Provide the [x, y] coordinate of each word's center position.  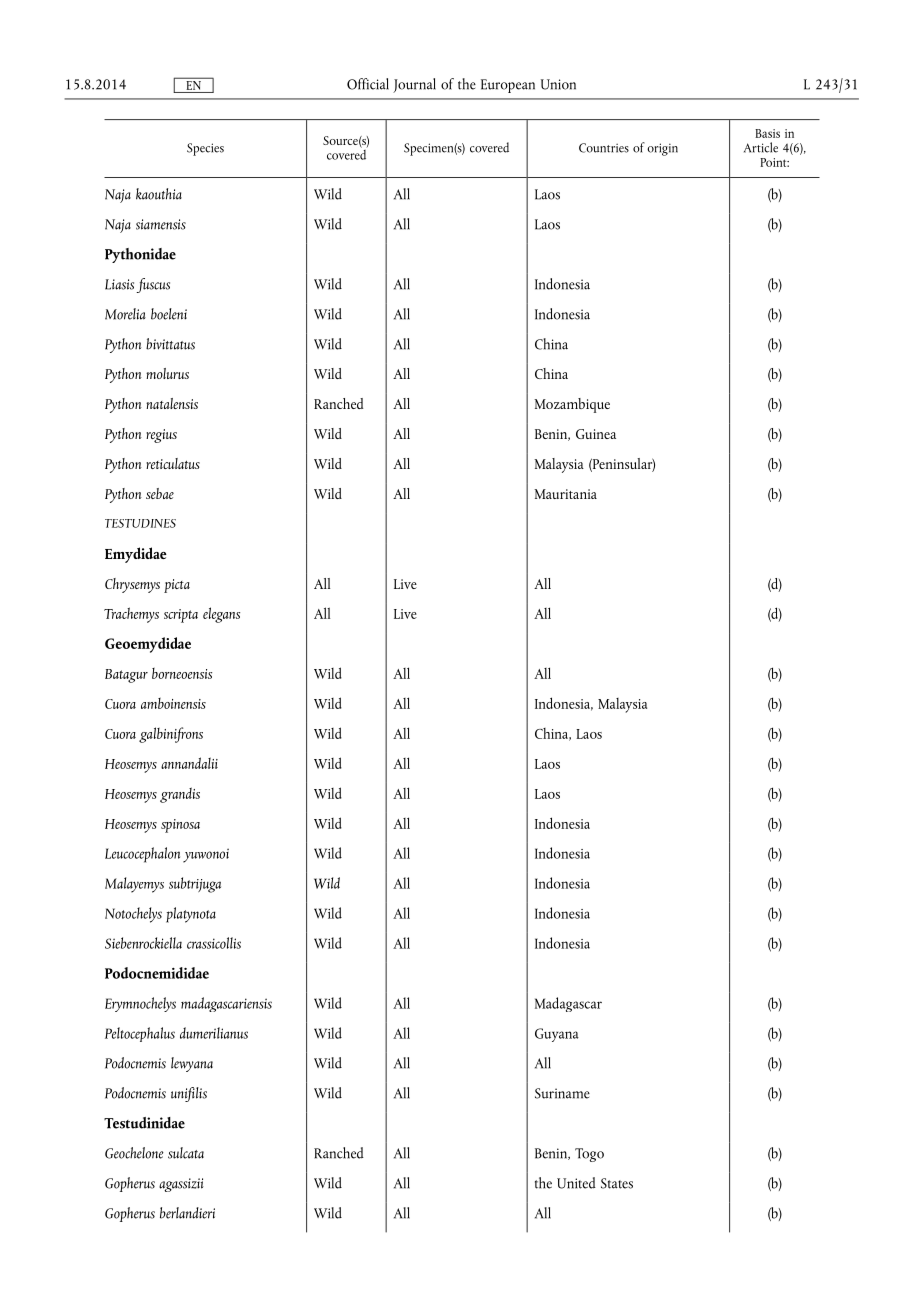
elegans [221, 615]
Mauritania [565, 494]
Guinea [596, 434]
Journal [414, 85]
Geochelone [134, 1153]
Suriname [562, 1093]
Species [205, 149]
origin [662, 149]
